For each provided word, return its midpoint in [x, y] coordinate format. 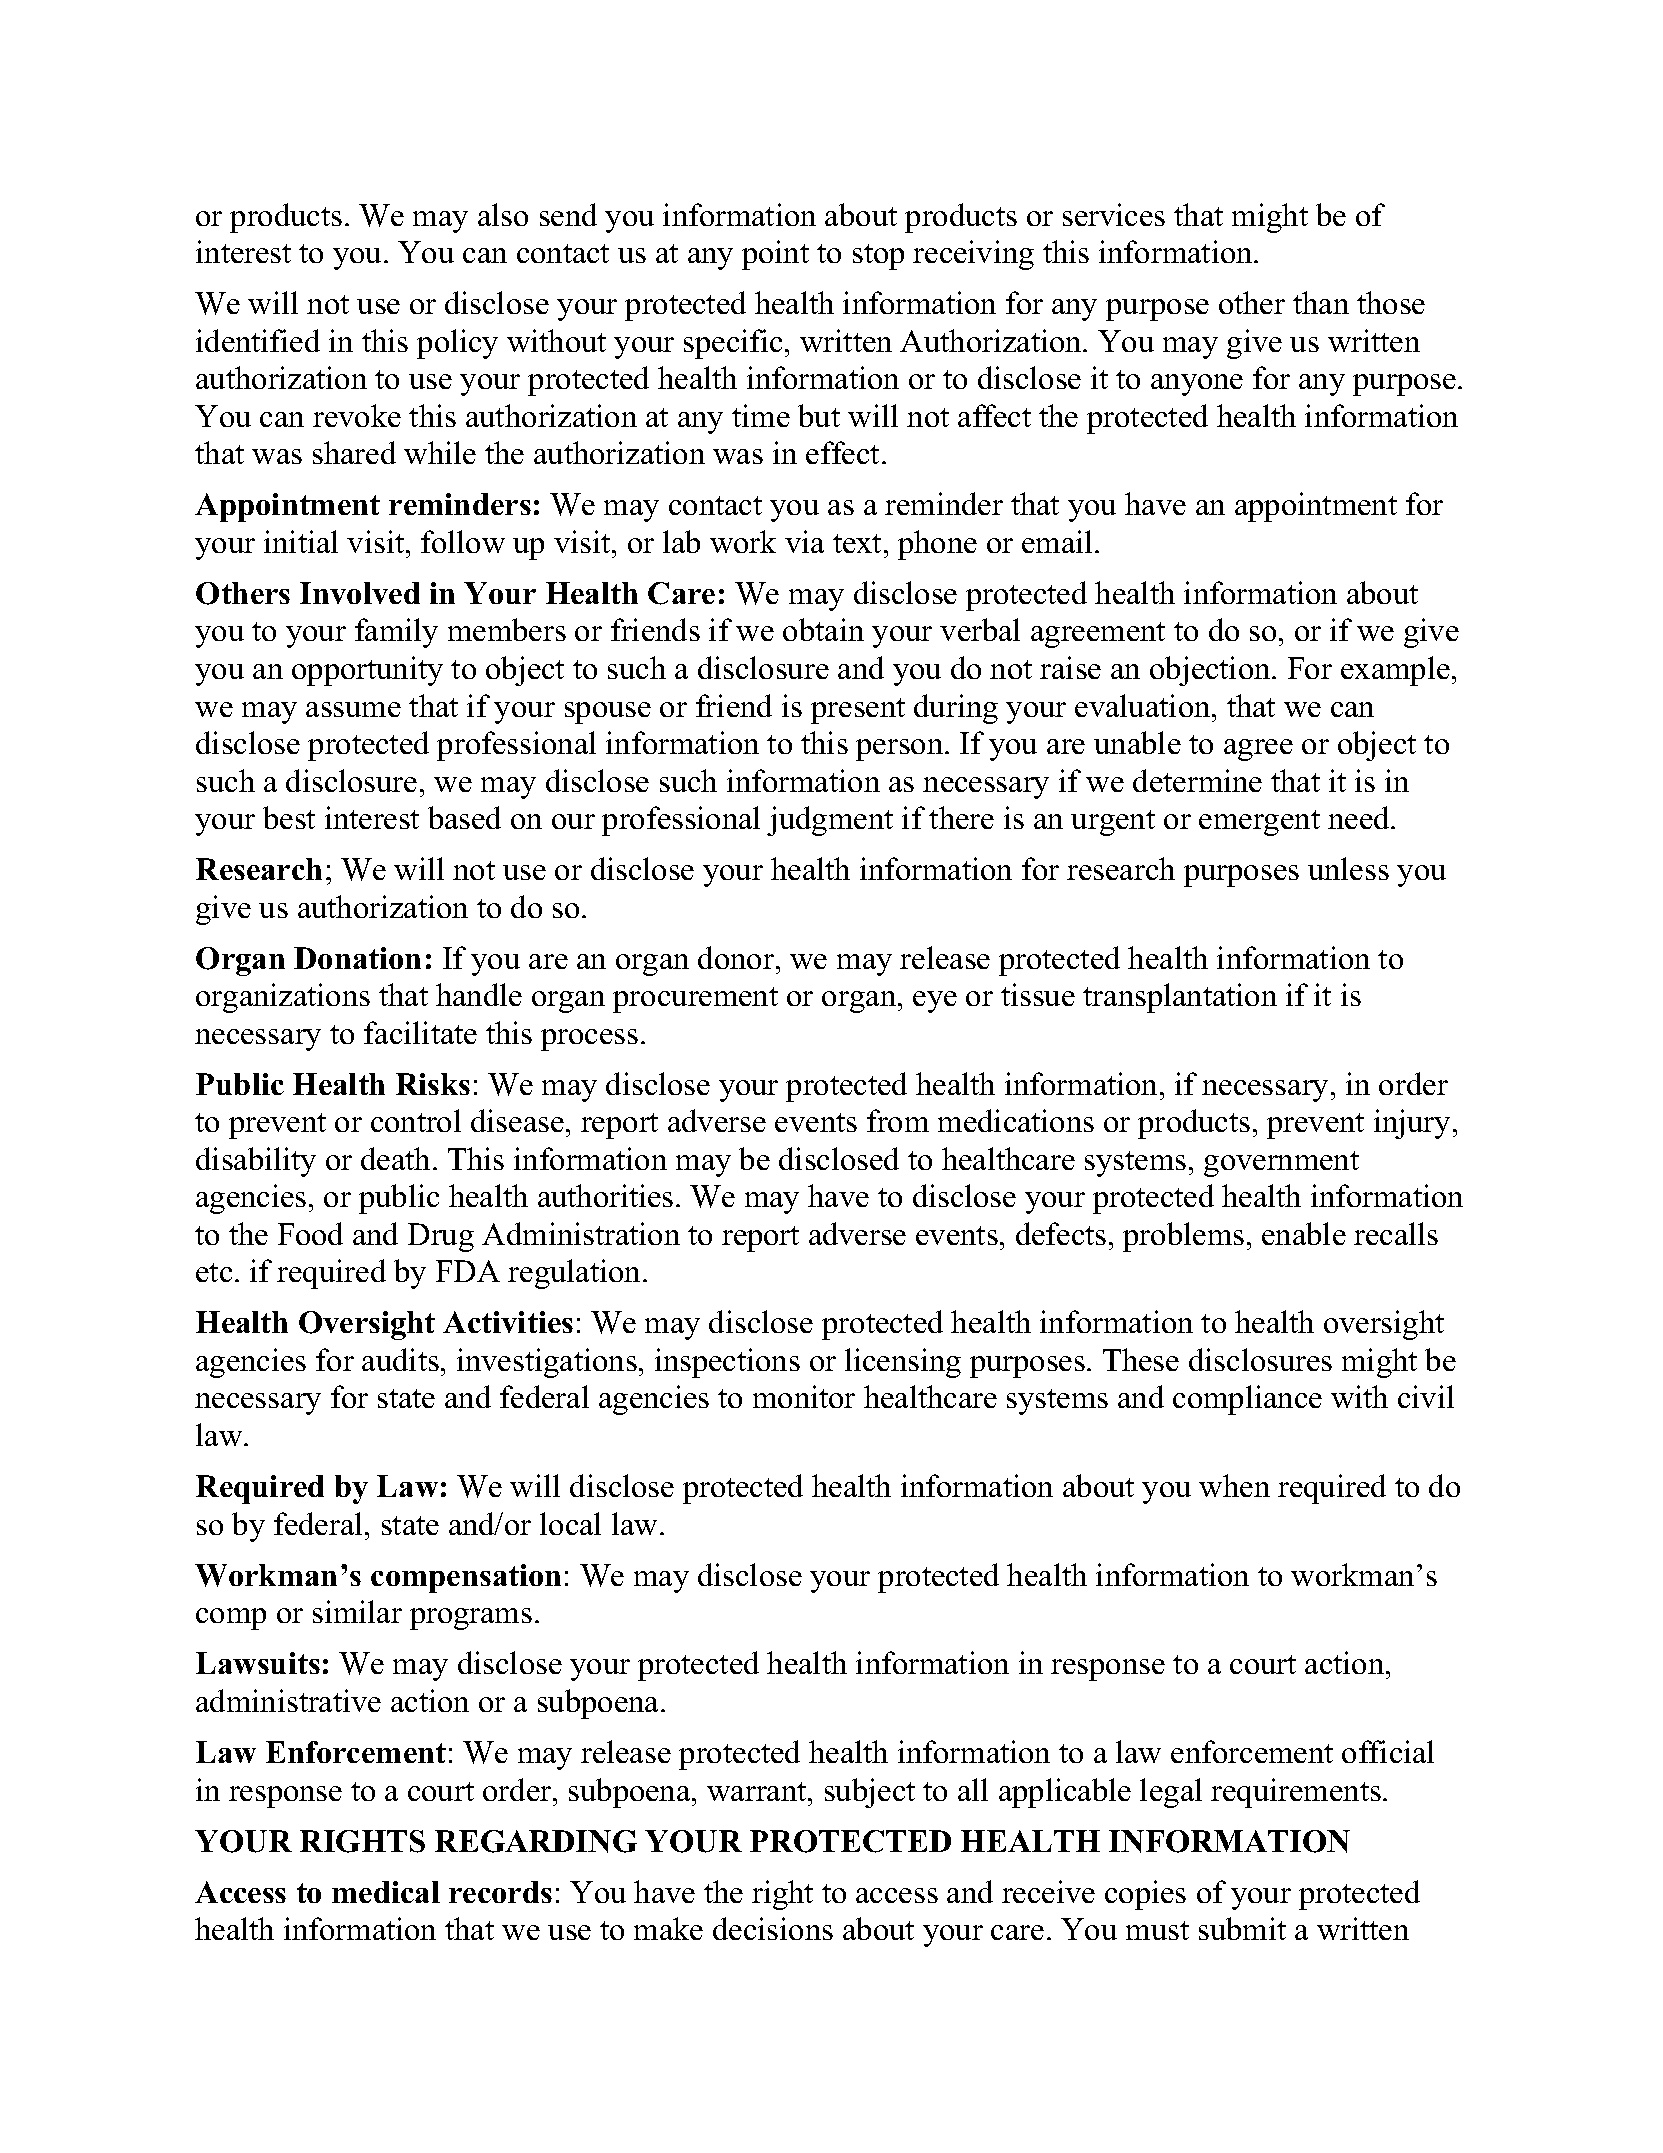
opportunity [367, 671]
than [1321, 302]
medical [386, 1892]
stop [878, 257]
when [1234, 1485]
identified [258, 340]
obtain [823, 629]
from [898, 1120]
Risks [433, 1084]
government [1281, 1164]
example [1395, 671]
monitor [804, 1396]
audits [400, 1359]
